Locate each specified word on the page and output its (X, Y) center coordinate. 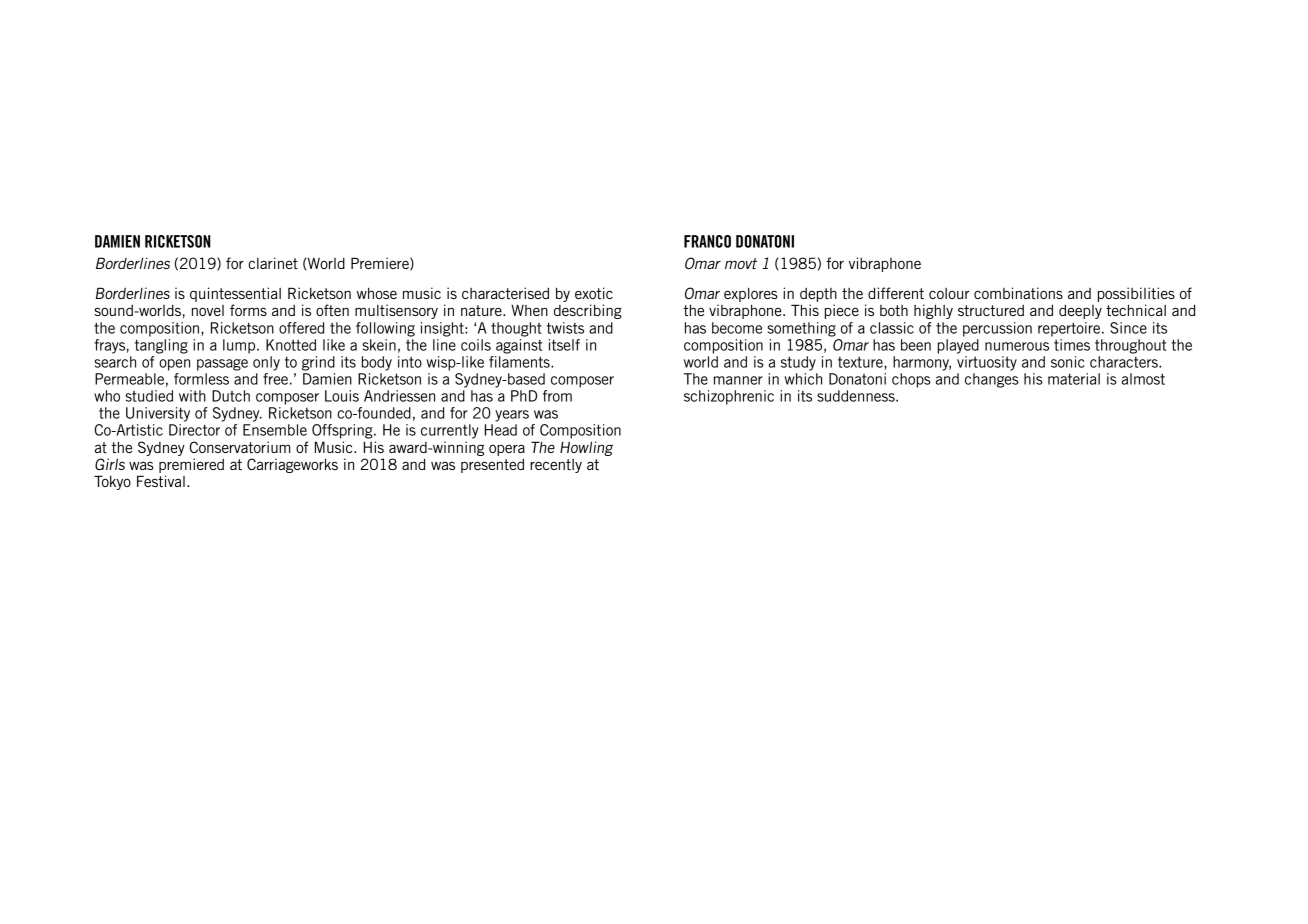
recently (556, 466)
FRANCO (707, 241)
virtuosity (987, 363)
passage (222, 365)
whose (377, 293)
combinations (1018, 293)
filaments (520, 362)
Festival (161, 481)
